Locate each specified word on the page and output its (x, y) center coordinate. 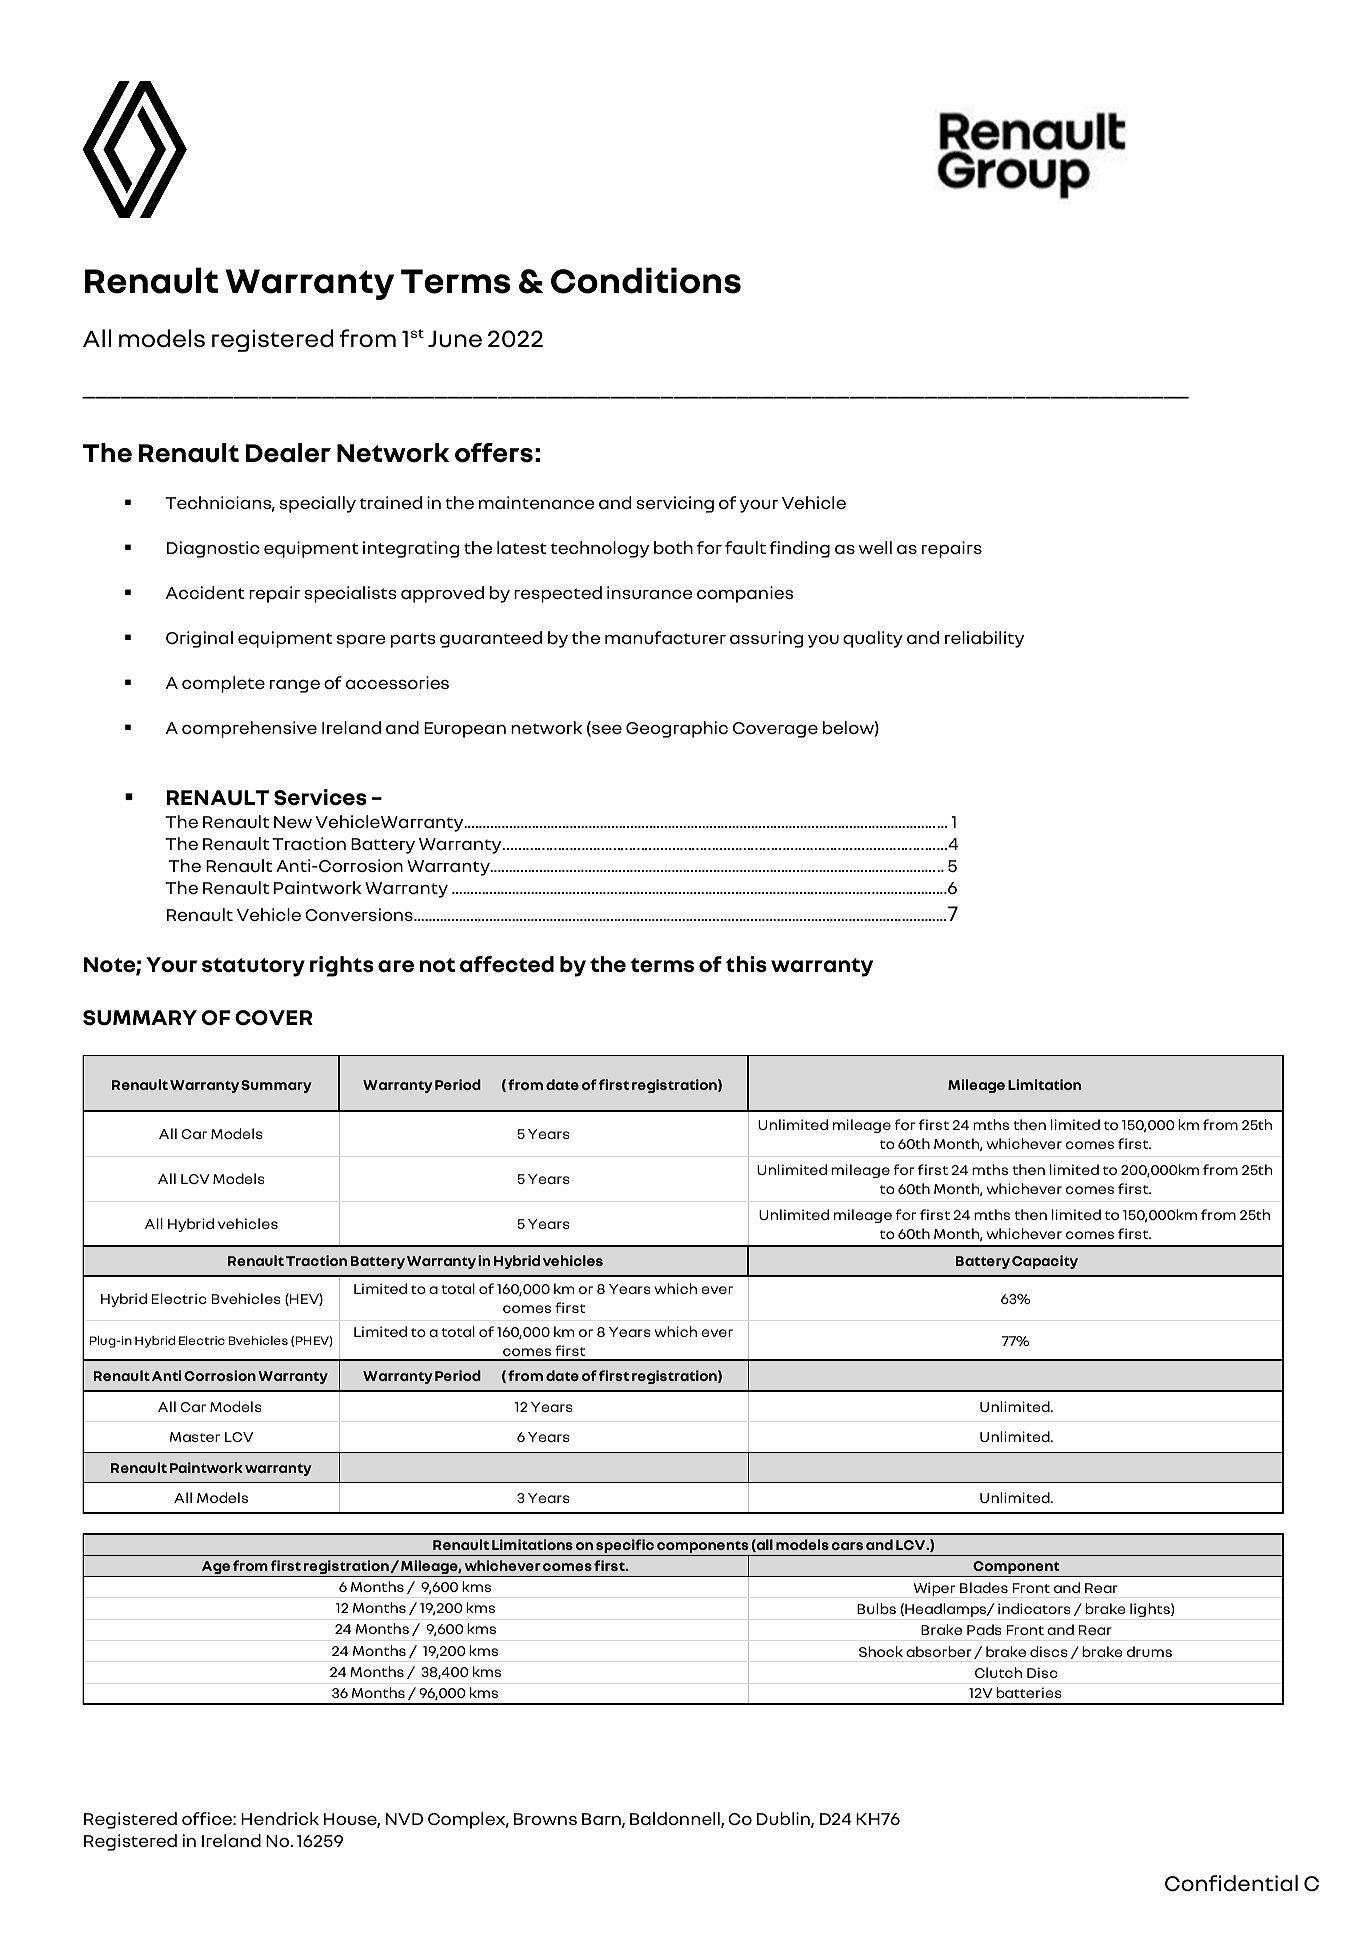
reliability (984, 639)
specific (625, 1547)
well (875, 547)
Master (195, 1437)
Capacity (1045, 1262)
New (293, 822)
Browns (545, 1819)
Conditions (646, 280)
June (455, 339)
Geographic (677, 729)
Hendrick (280, 1818)
